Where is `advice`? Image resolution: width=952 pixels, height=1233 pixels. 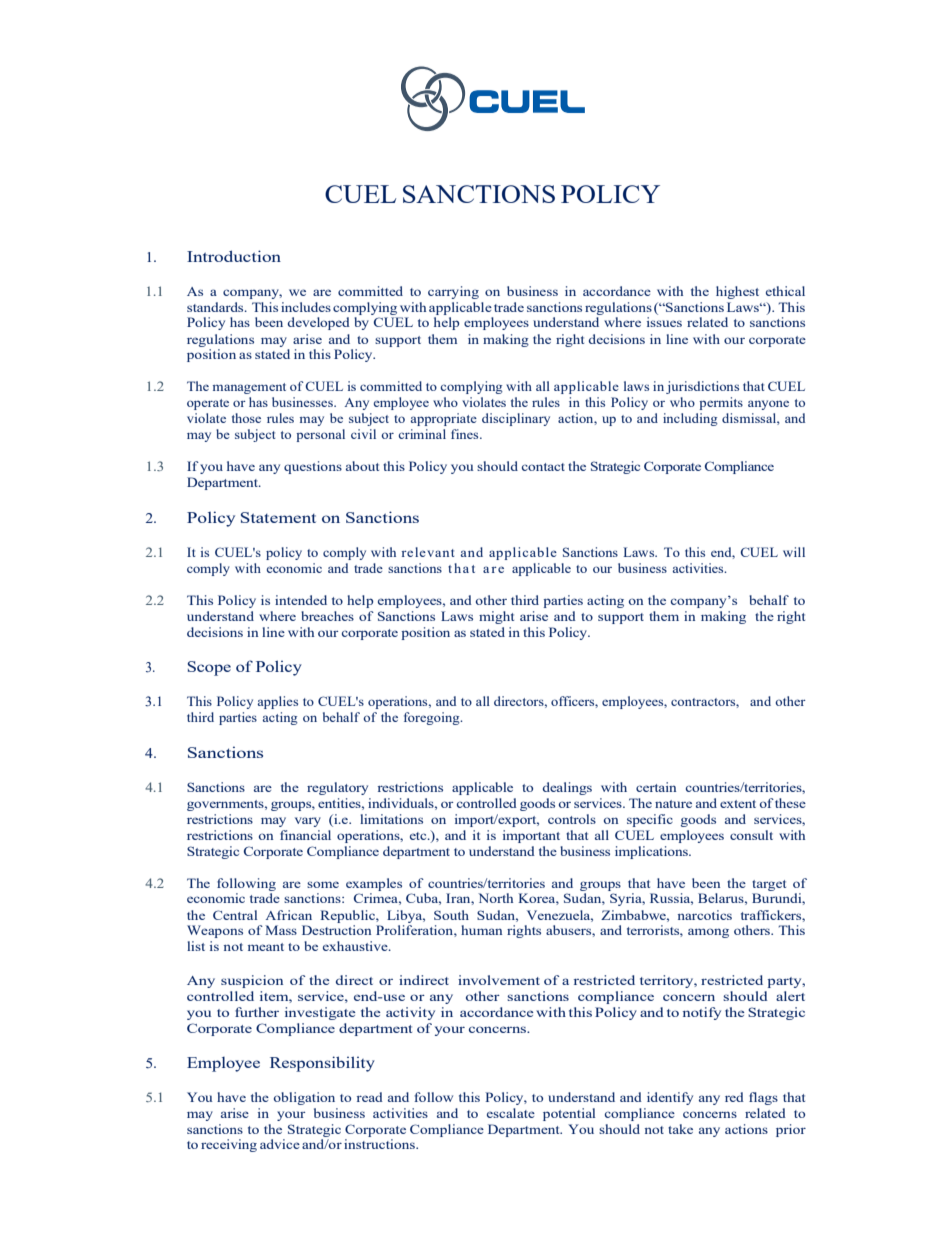 advice is located at coordinates (280, 1144).
